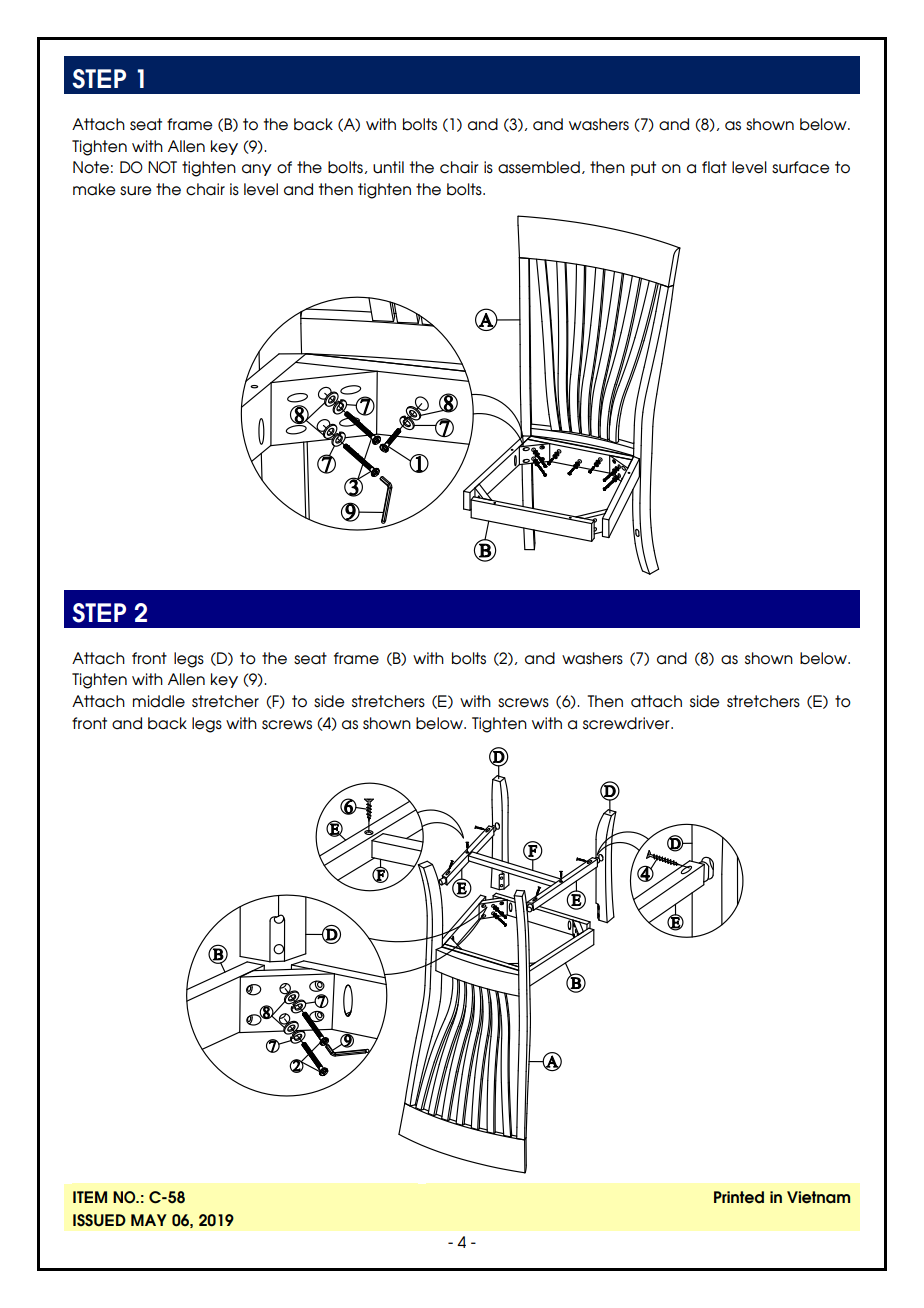  What do you see at coordinates (388, 167) in the screenshot?
I see `until` at bounding box center [388, 167].
